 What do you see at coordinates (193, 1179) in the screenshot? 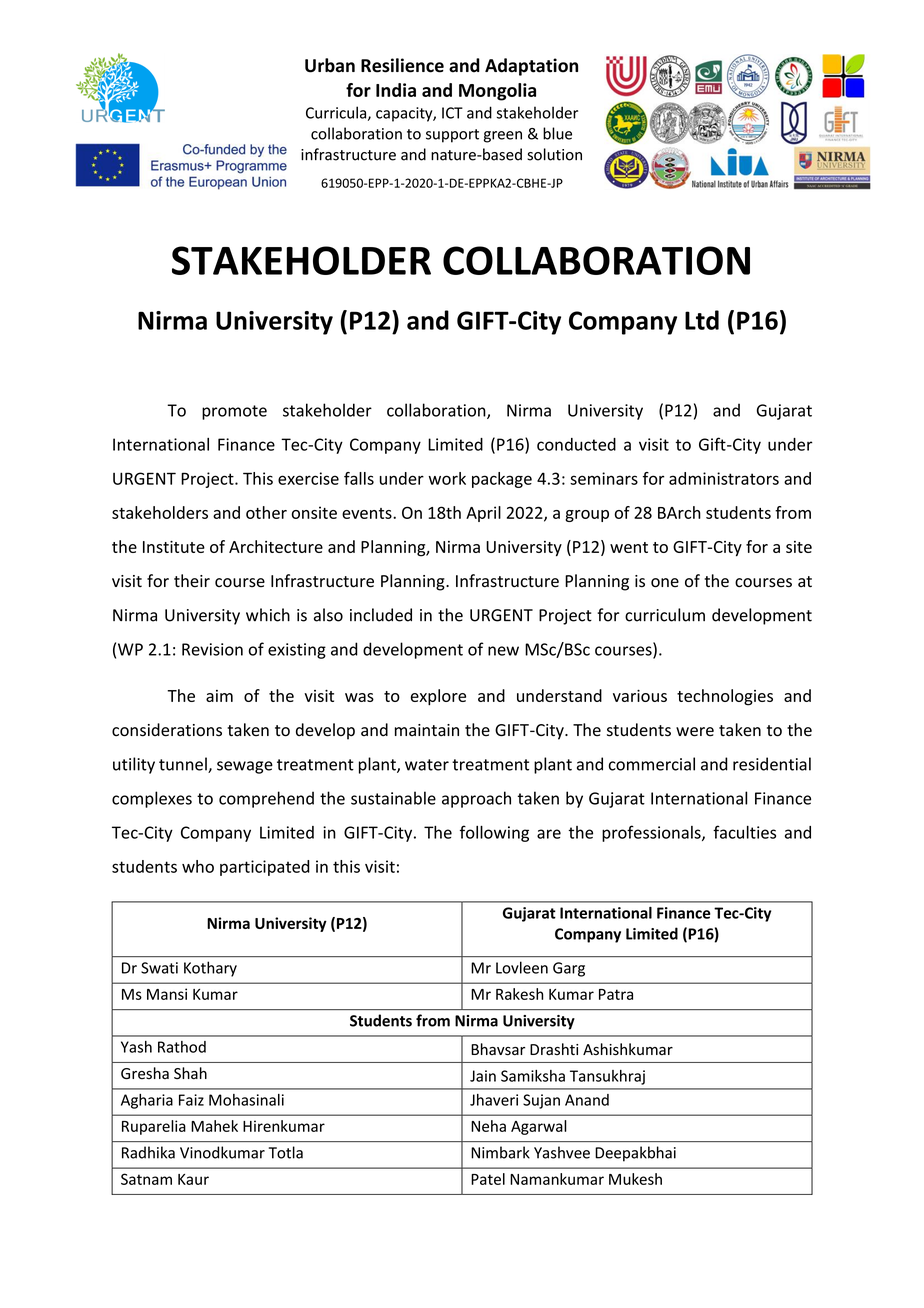
I see `Kaur` at bounding box center [193, 1179].
